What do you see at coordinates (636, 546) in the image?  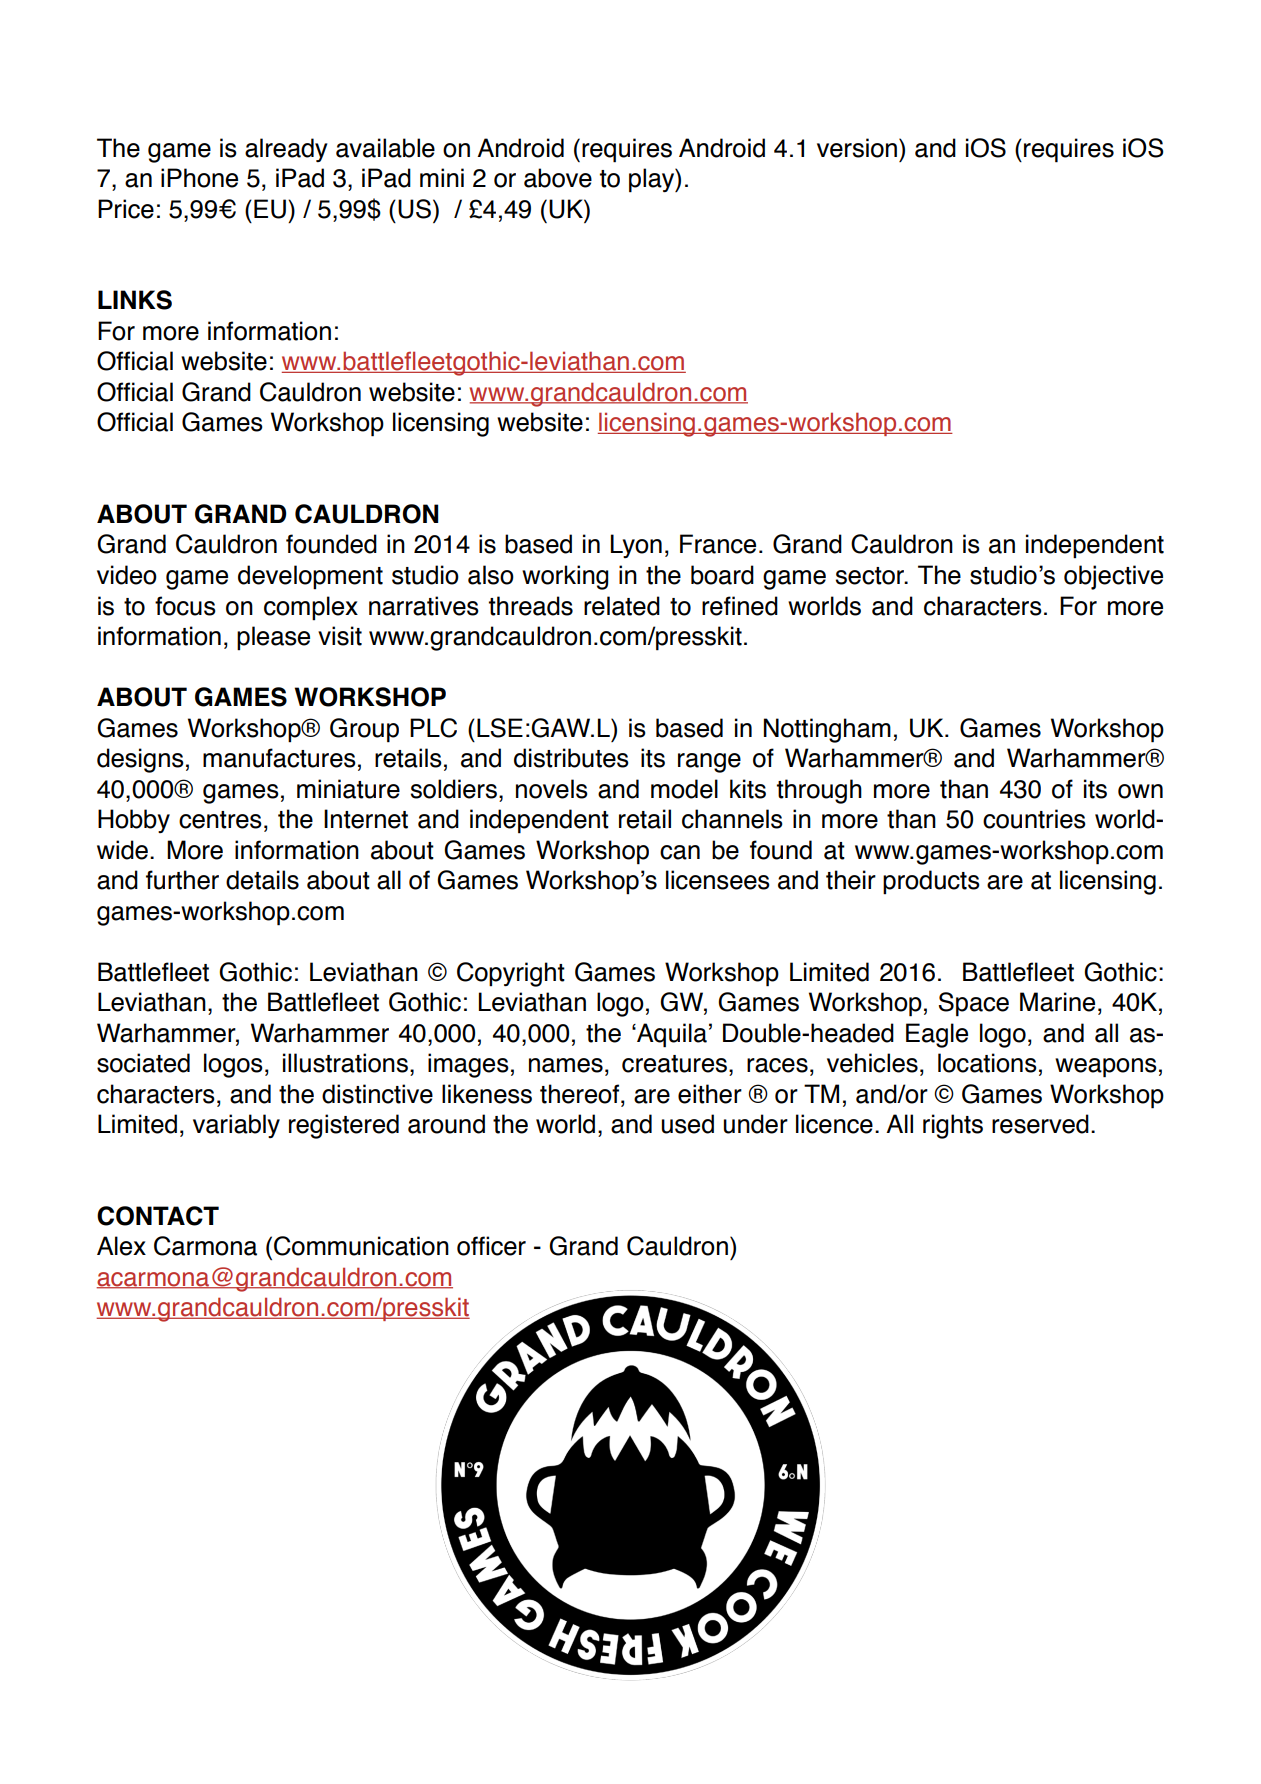 I see `Lyon` at bounding box center [636, 546].
